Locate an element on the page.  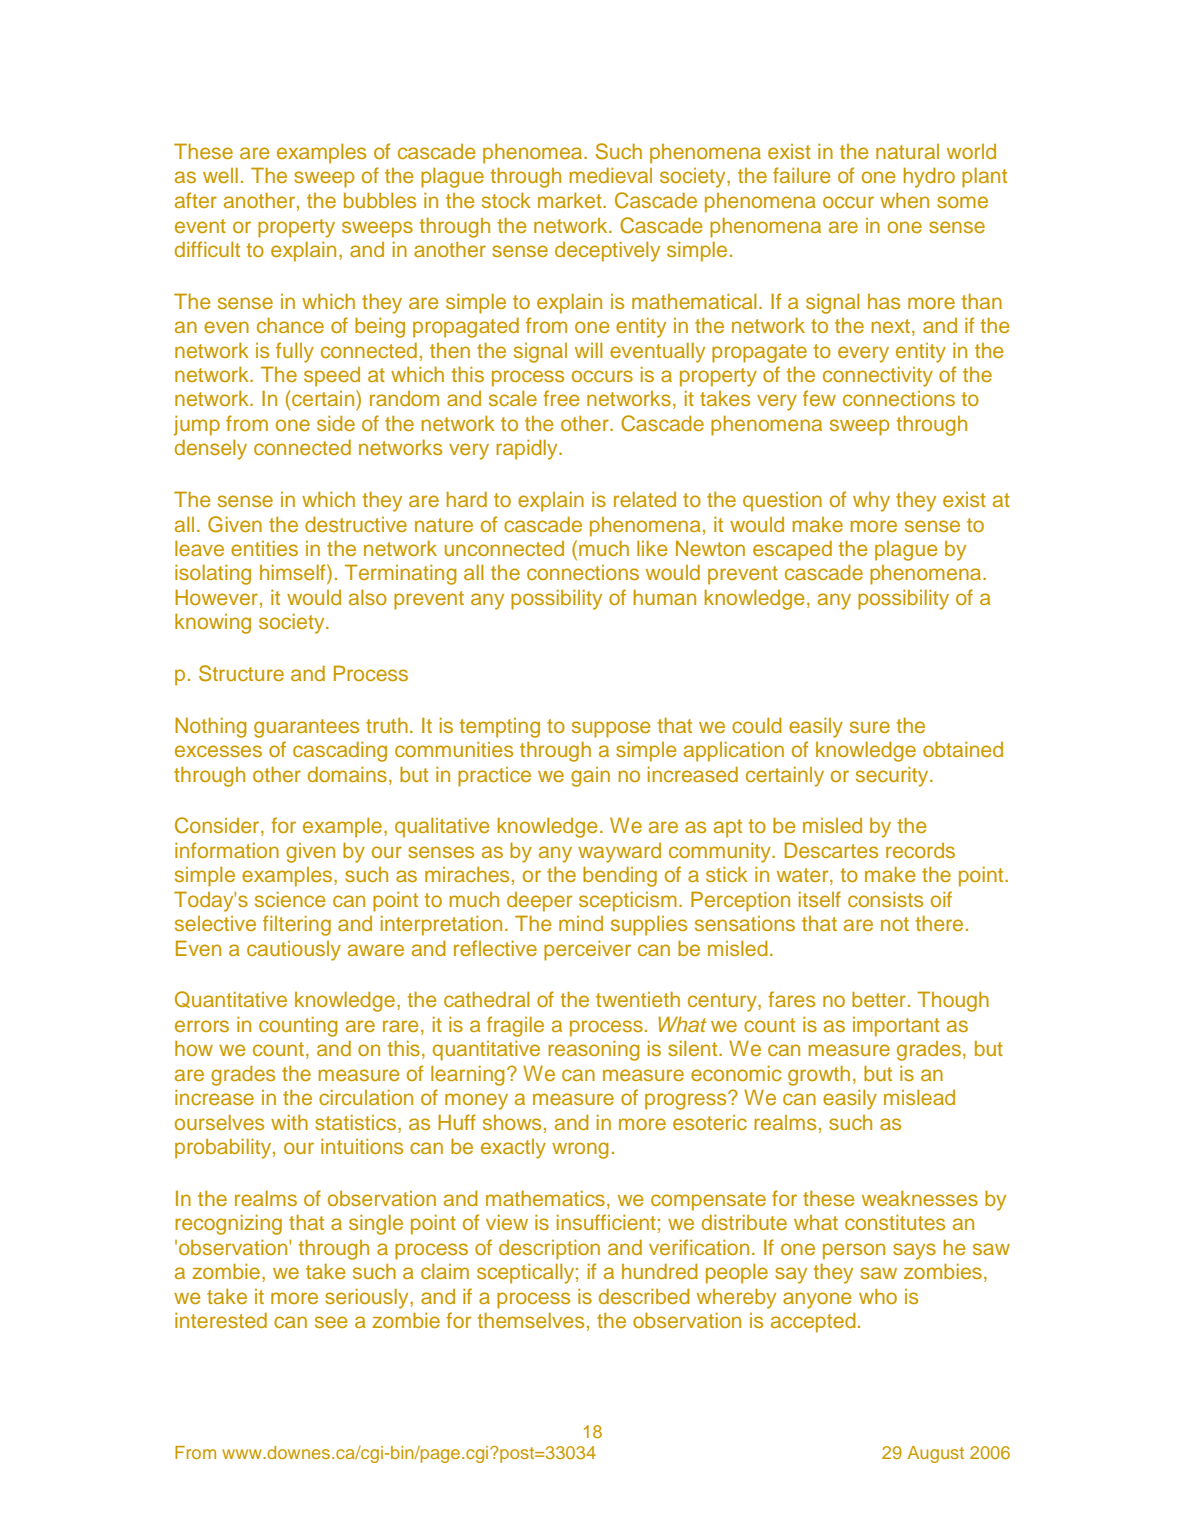
market is located at coordinates (571, 200).
